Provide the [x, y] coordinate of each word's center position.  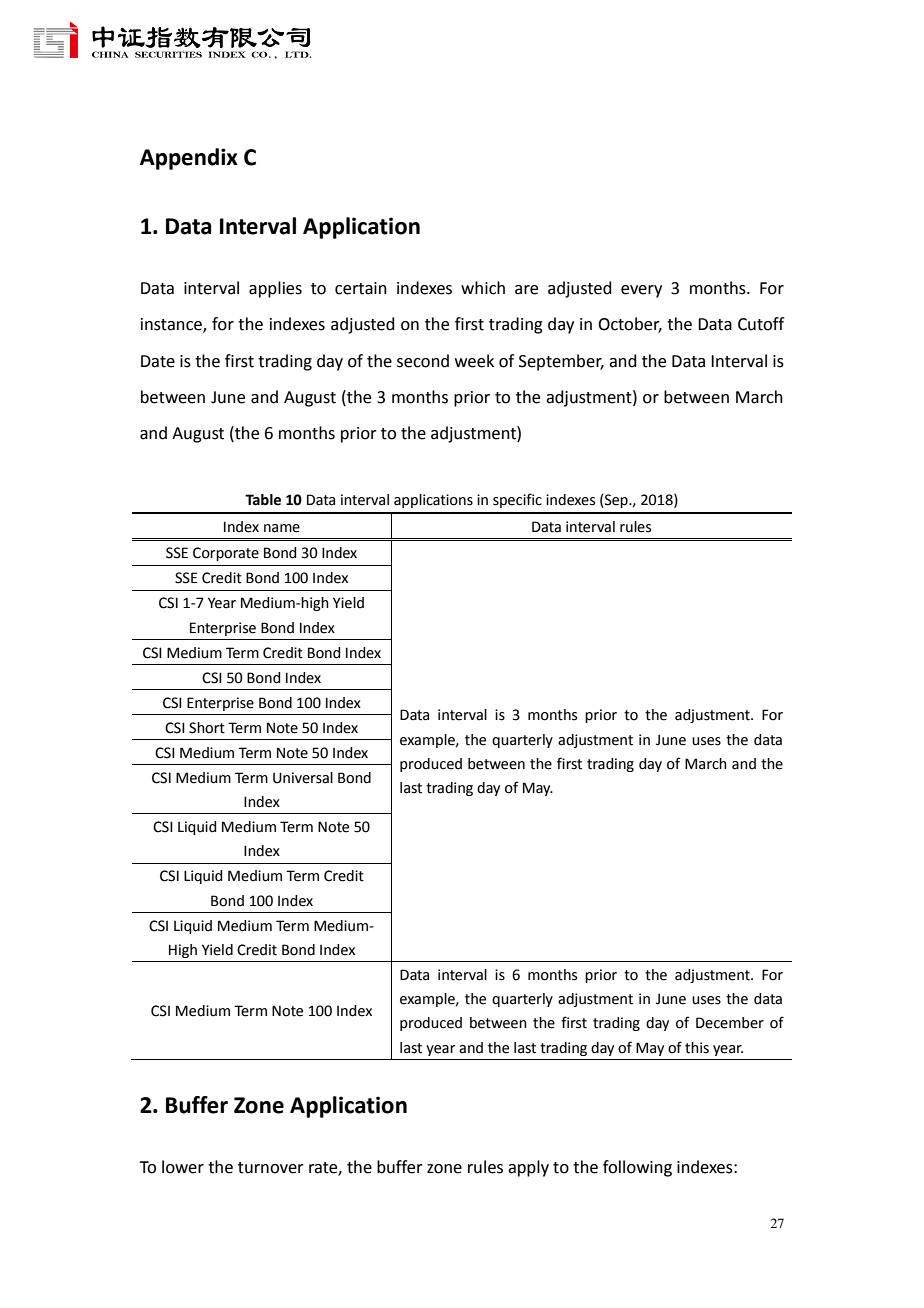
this [697, 1048]
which [483, 288]
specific [517, 500]
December [730, 1023]
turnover [271, 1168]
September [561, 362]
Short [207, 728]
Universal [303, 778]
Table [263, 500]
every [641, 291]
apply [528, 1168]
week [474, 361]
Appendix [189, 159]
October [630, 325]
